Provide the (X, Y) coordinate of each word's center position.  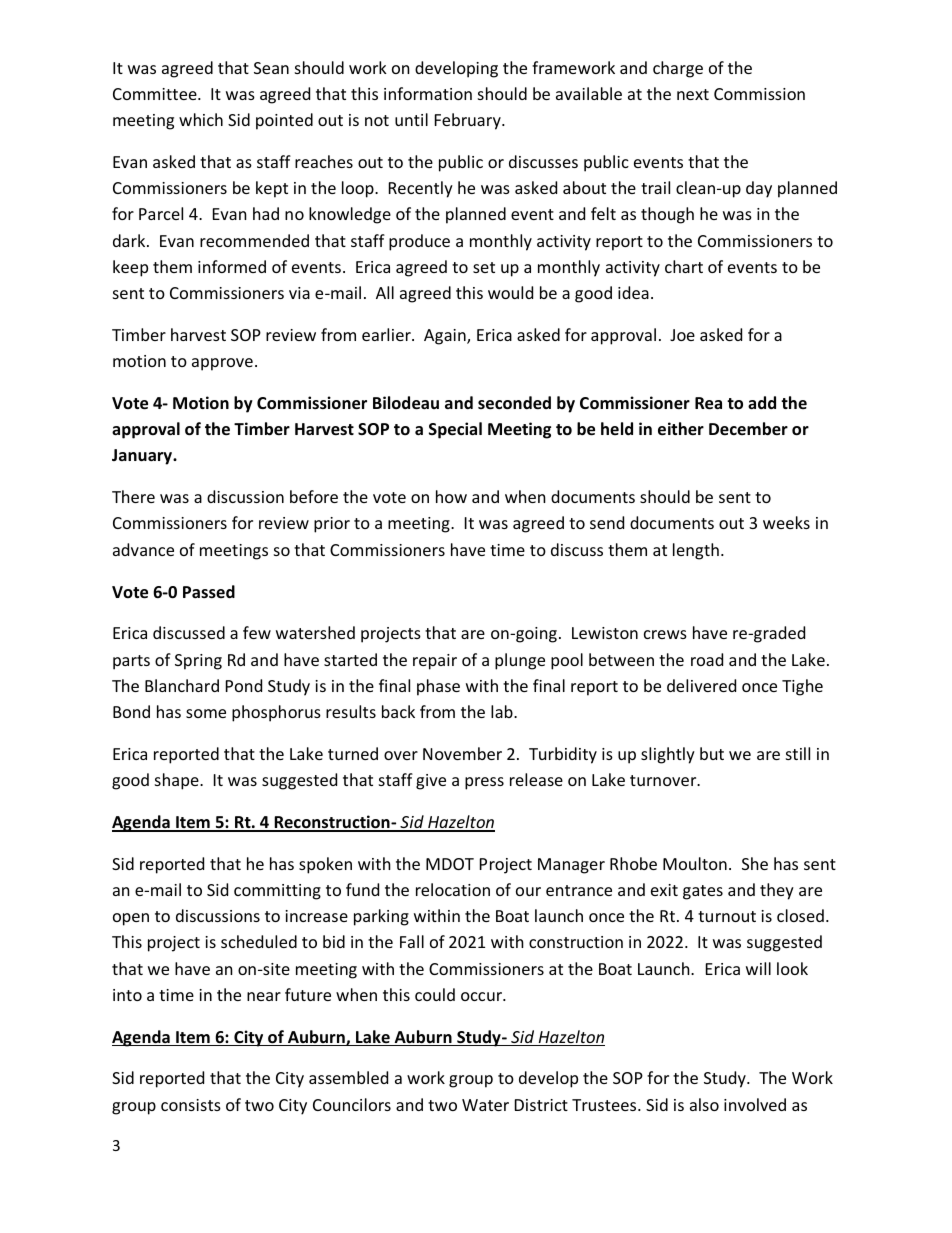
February (469, 121)
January (143, 457)
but (712, 753)
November (462, 753)
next (693, 94)
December (748, 429)
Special (455, 430)
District (541, 1105)
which (201, 119)
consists (191, 1105)
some (206, 713)
